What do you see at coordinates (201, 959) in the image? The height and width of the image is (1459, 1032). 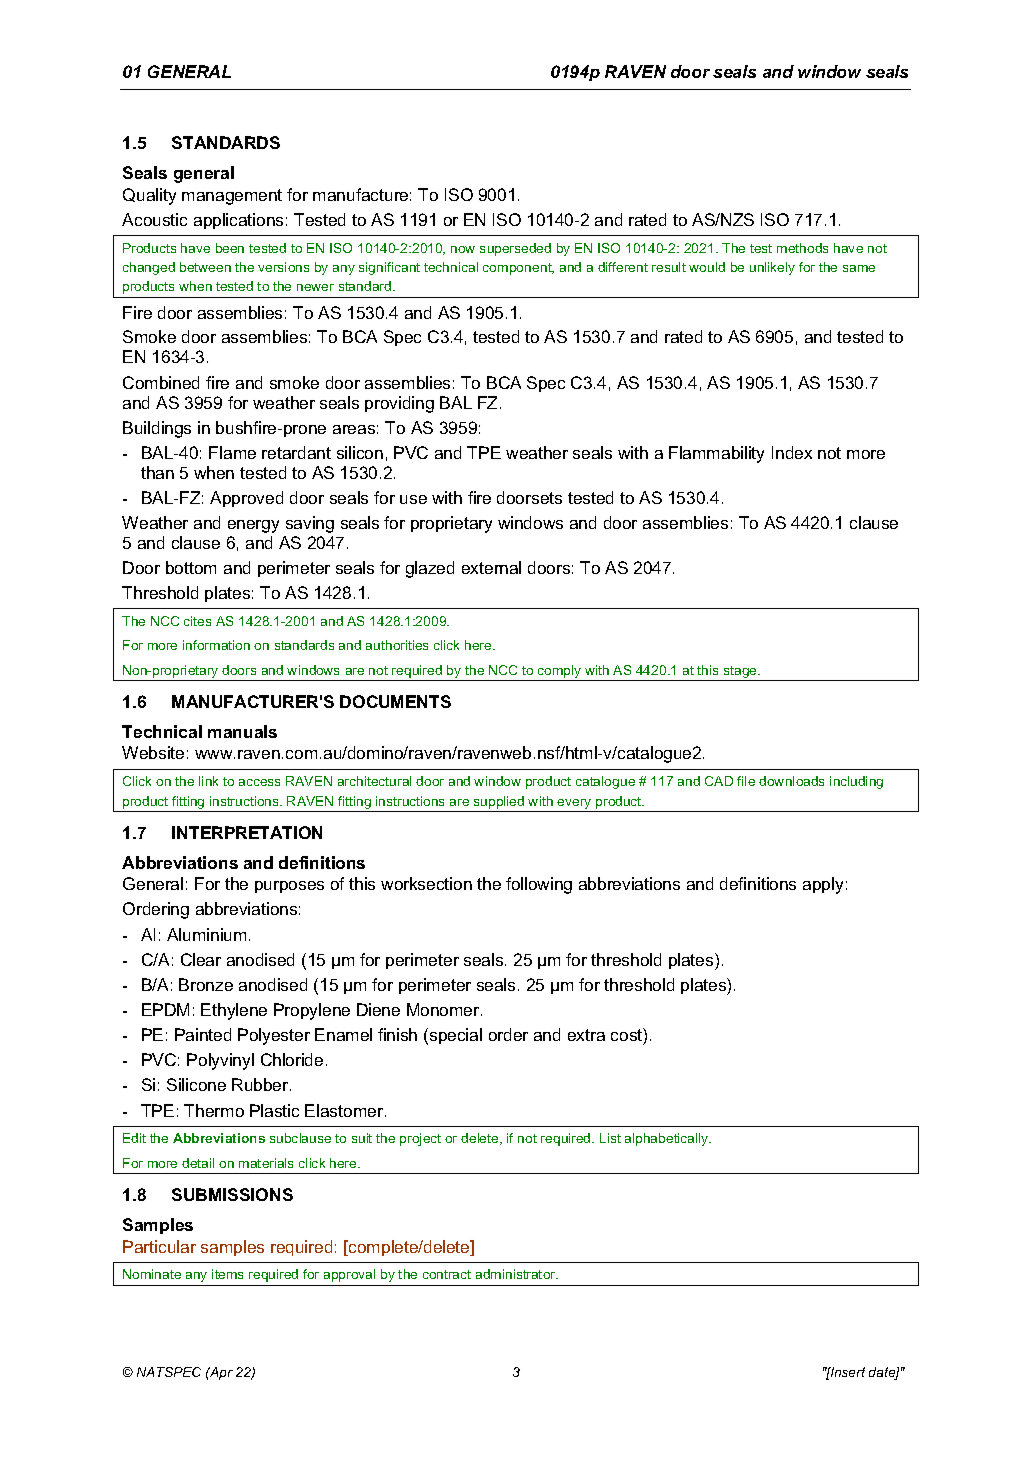 I see `Clear` at bounding box center [201, 959].
